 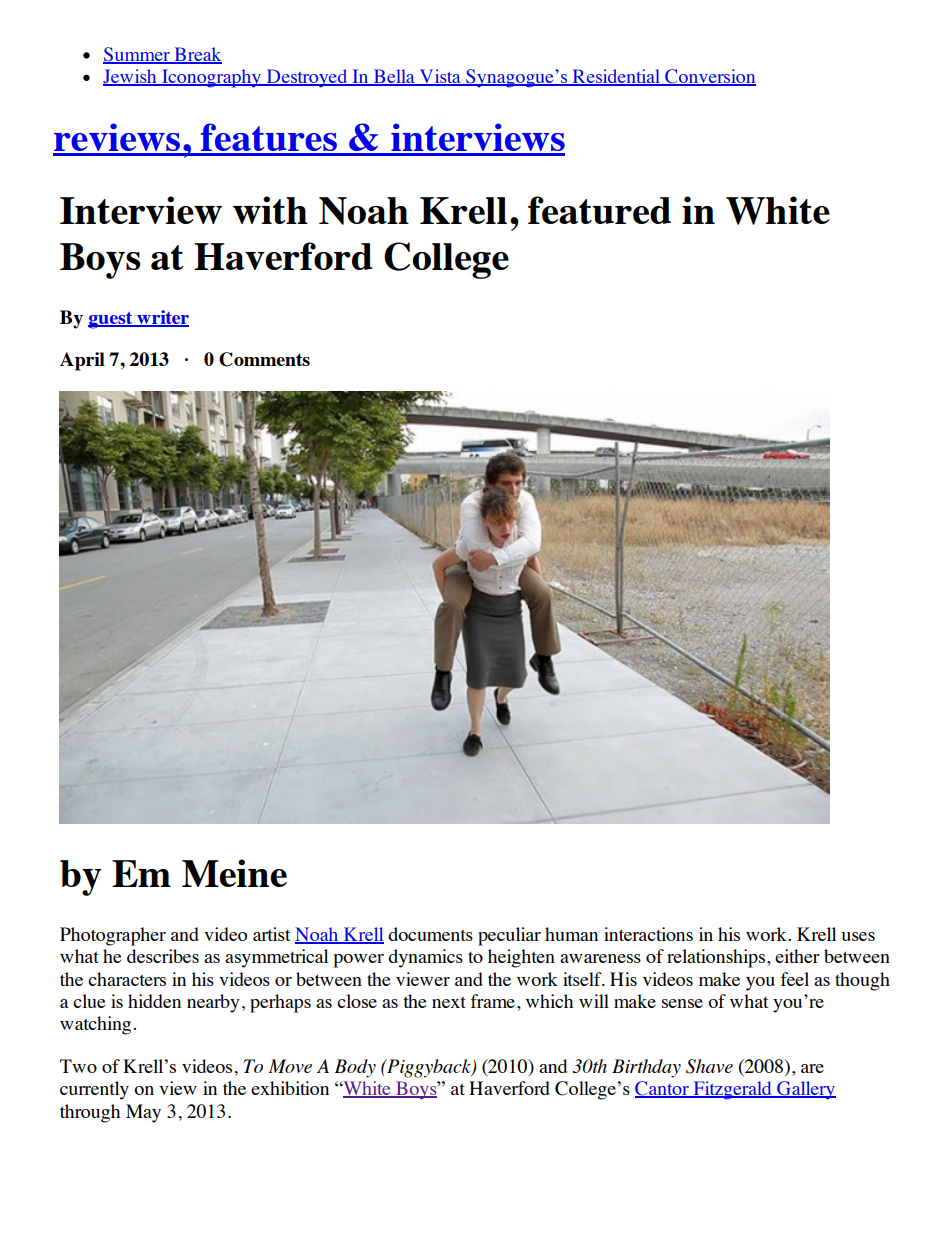 What do you see at coordinates (264, 359) in the page?
I see `Comments` at bounding box center [264, 359].
